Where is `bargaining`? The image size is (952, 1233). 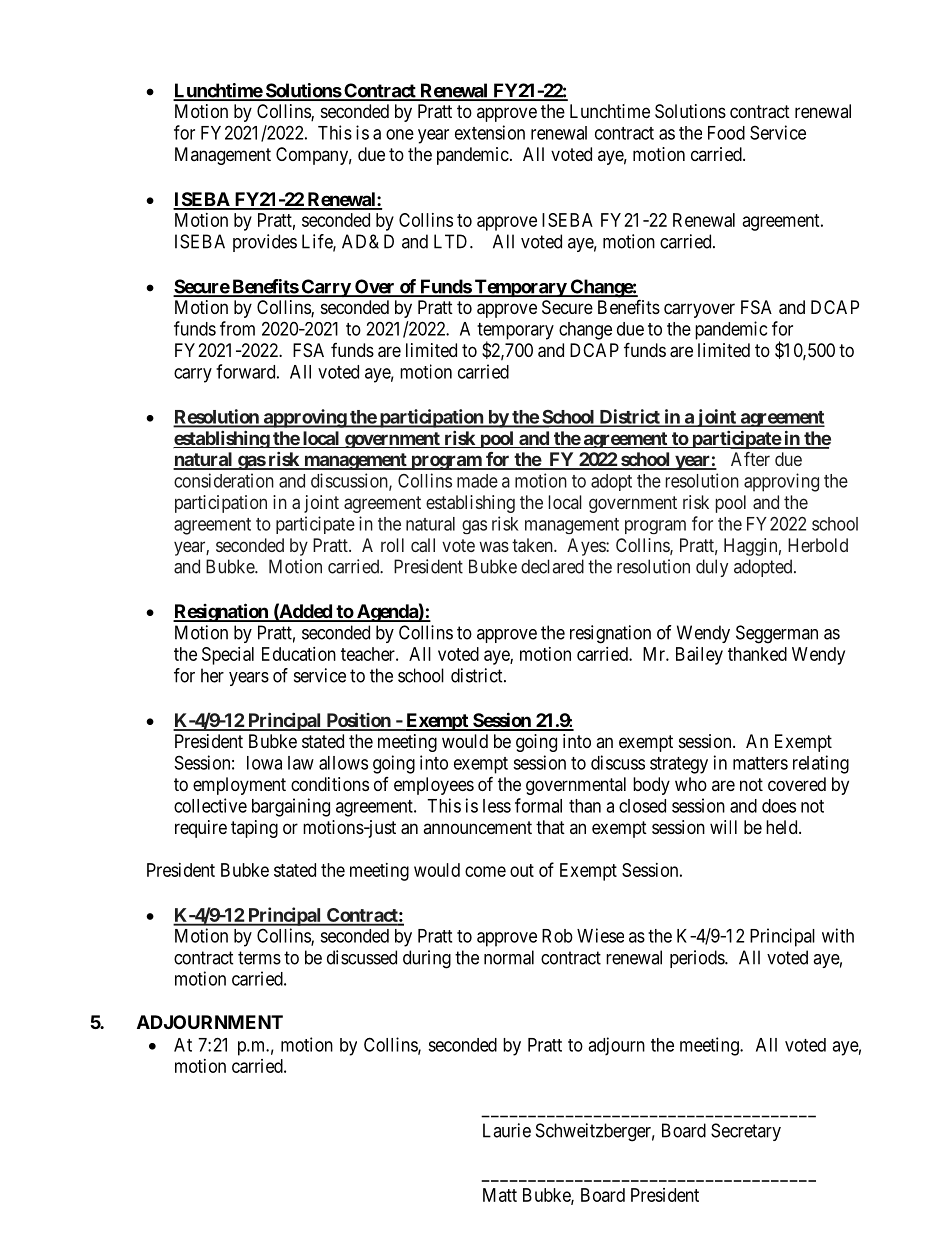 bargaining is located at coordinates (291, 807).
